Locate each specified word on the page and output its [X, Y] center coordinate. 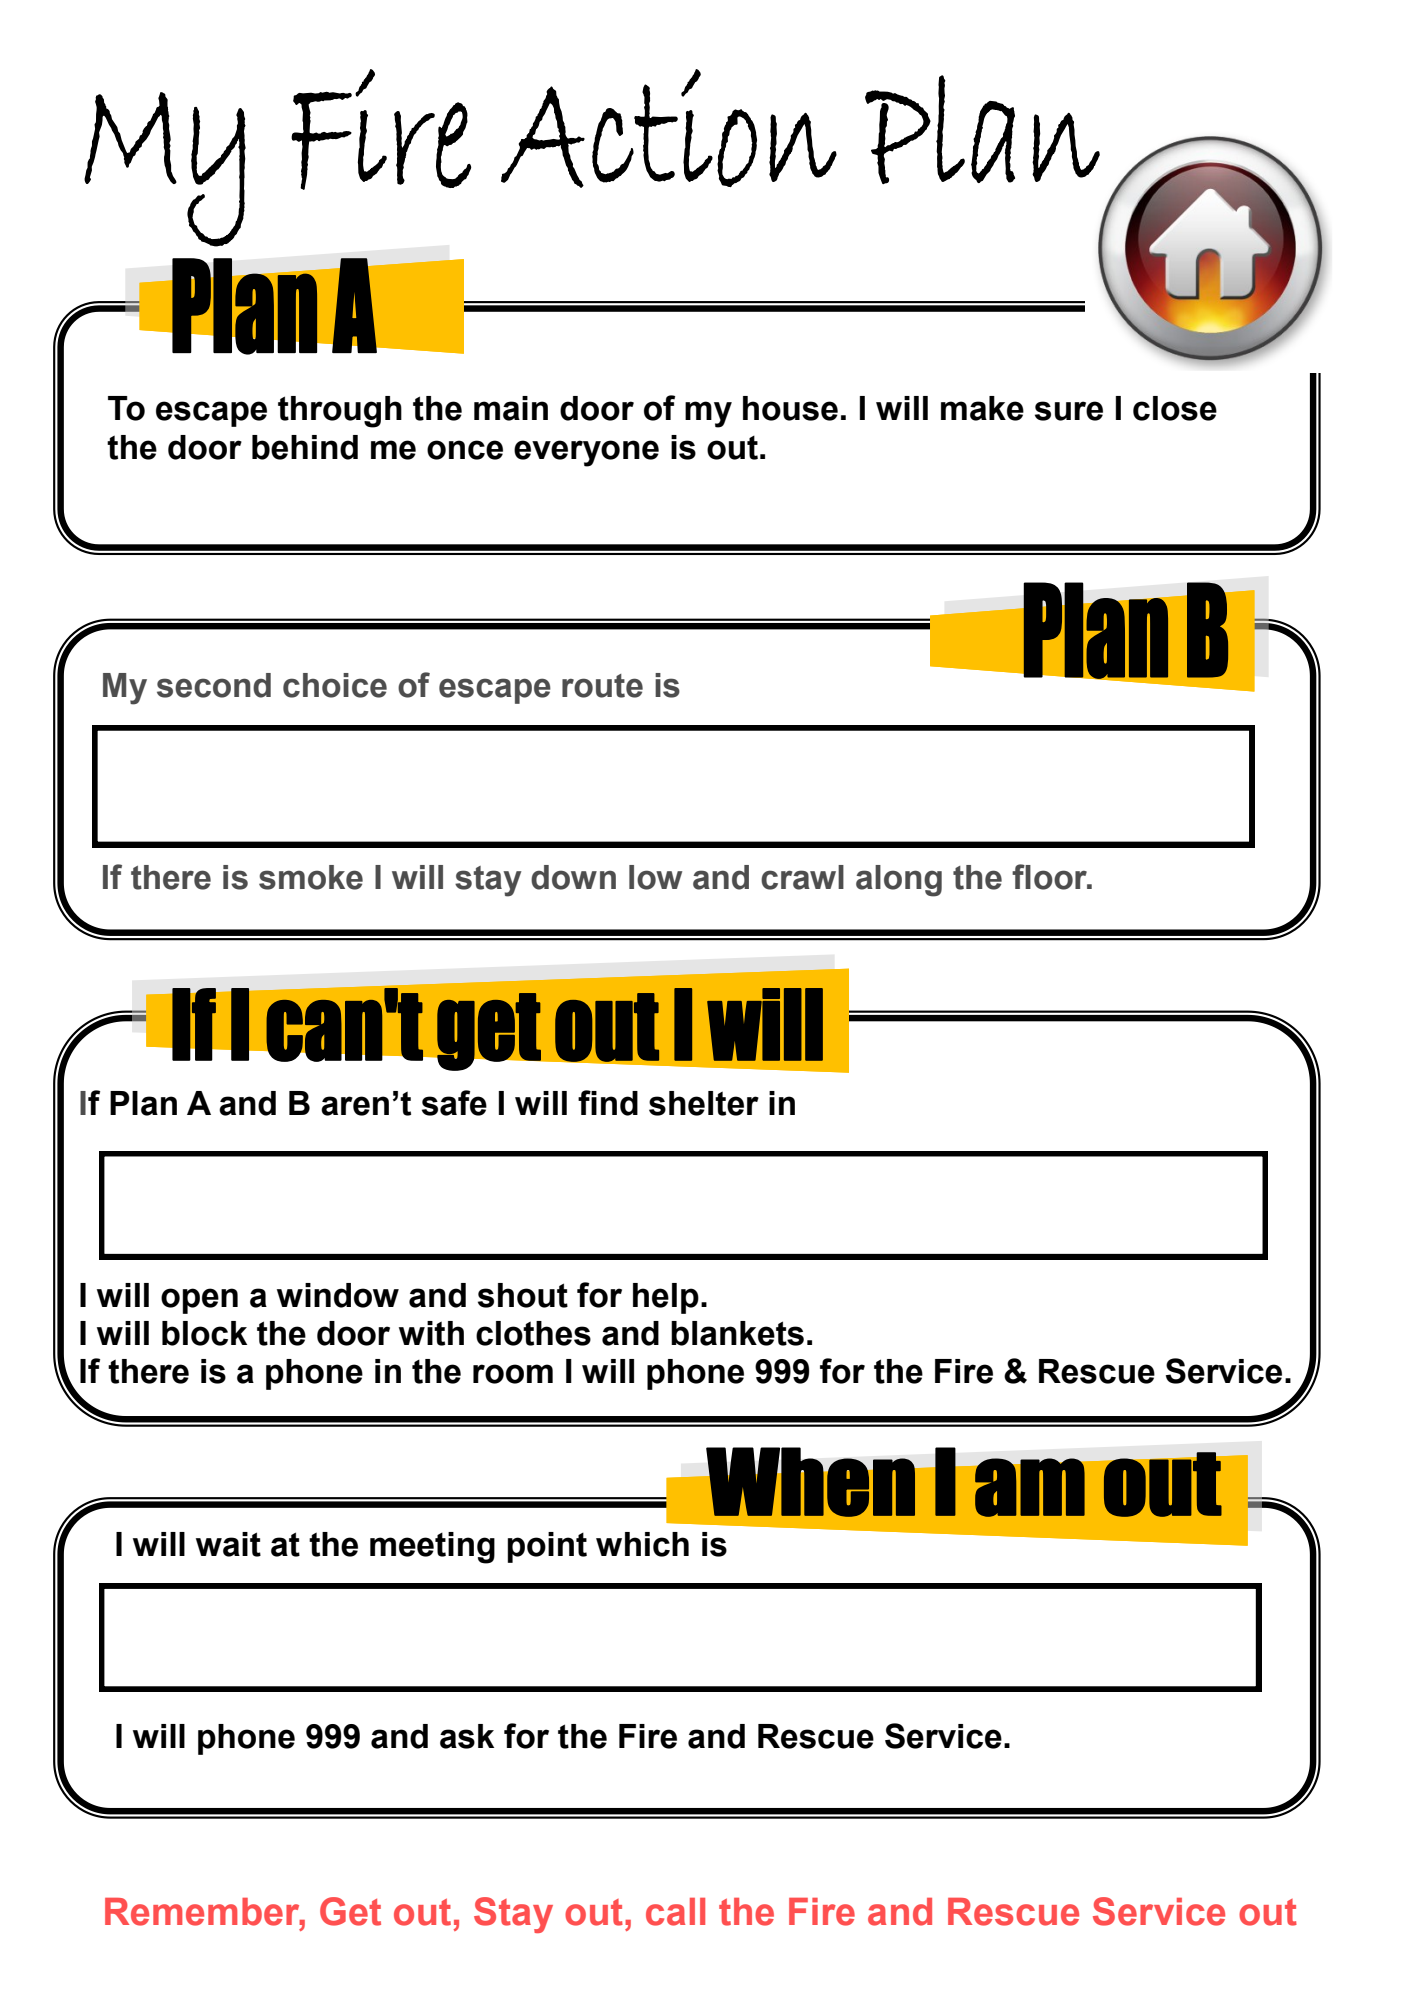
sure [1069, 411]
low [655, 877]
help [666, 1298]
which [642, 1544]
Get [350, 1911]
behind [305, 447]
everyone [586, 453]
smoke [311, 877]
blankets [737, 1333]
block [204, 1333]
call [675, 1912]
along [899, 881]
